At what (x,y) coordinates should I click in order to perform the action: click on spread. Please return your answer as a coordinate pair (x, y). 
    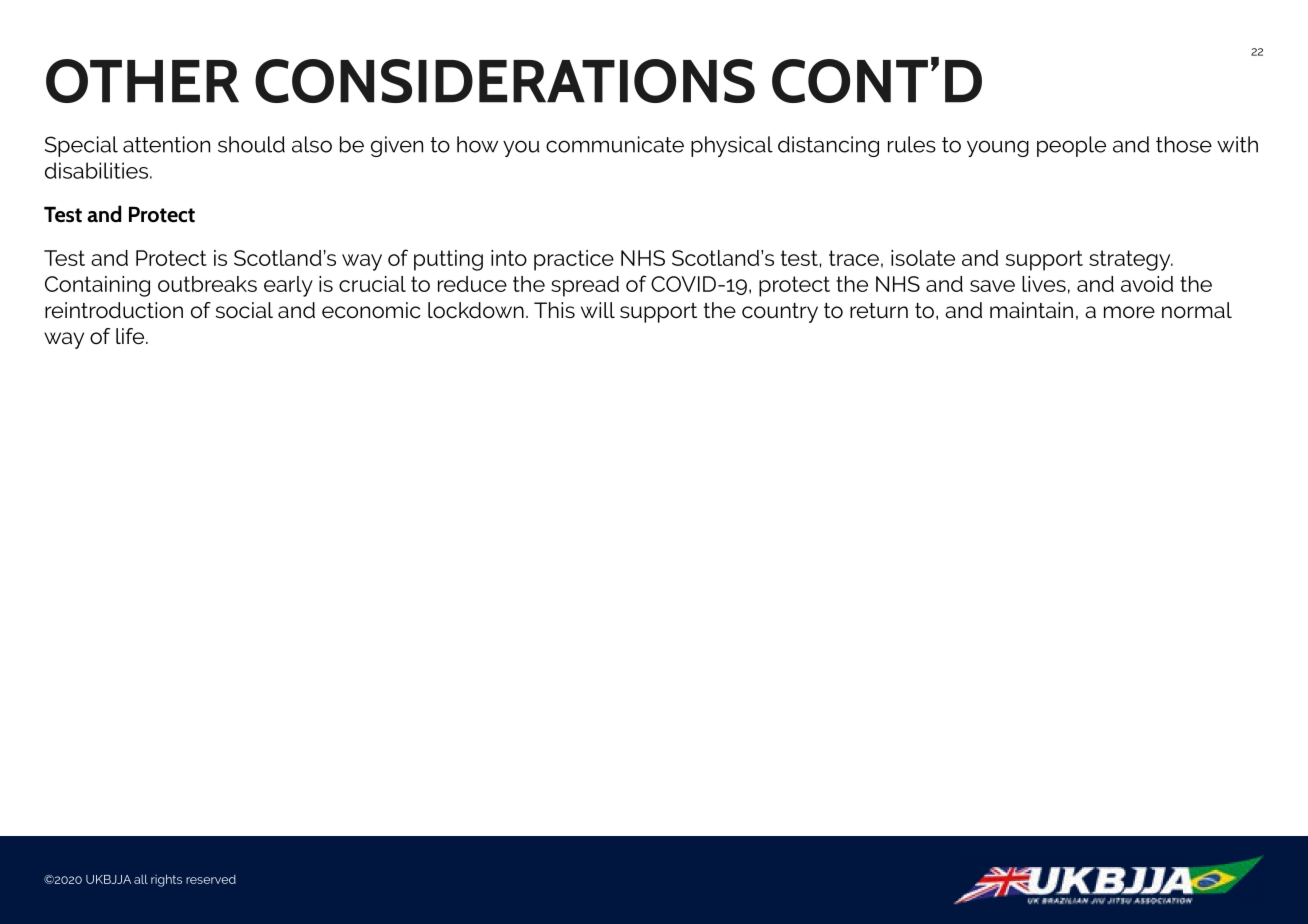
    Looking at the image, I should click on (585, 286).
